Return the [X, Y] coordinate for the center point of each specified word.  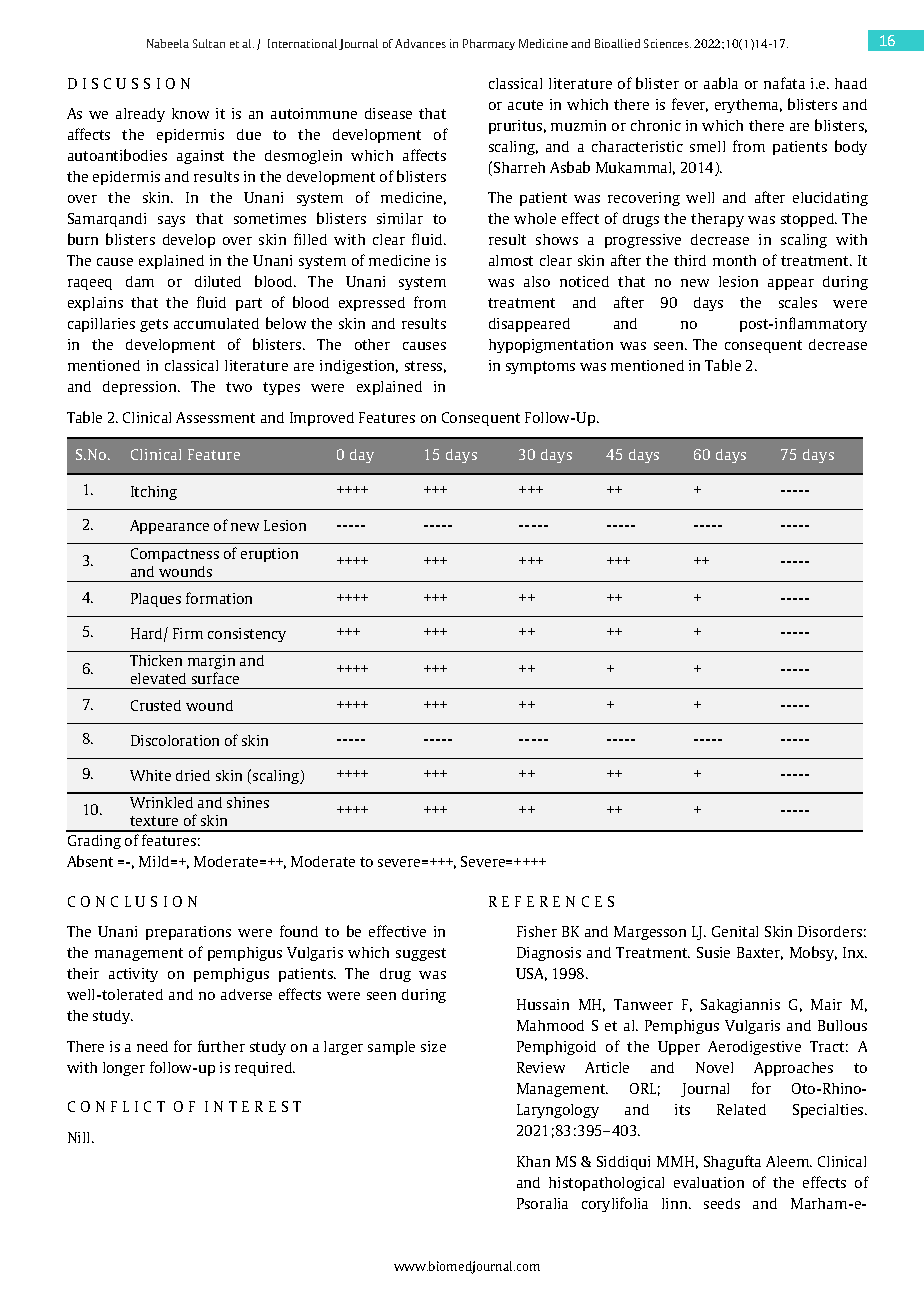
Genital [735, 931]
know [190, 113]
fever [690, 105]
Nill [80, 1137]
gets [154, 325]
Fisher [537, 931]
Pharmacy [489, 44]
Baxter [760, 953]
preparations [188, 933]
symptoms [540, 367]
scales [798, 302]
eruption [269, 555]
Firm [188, 633]
